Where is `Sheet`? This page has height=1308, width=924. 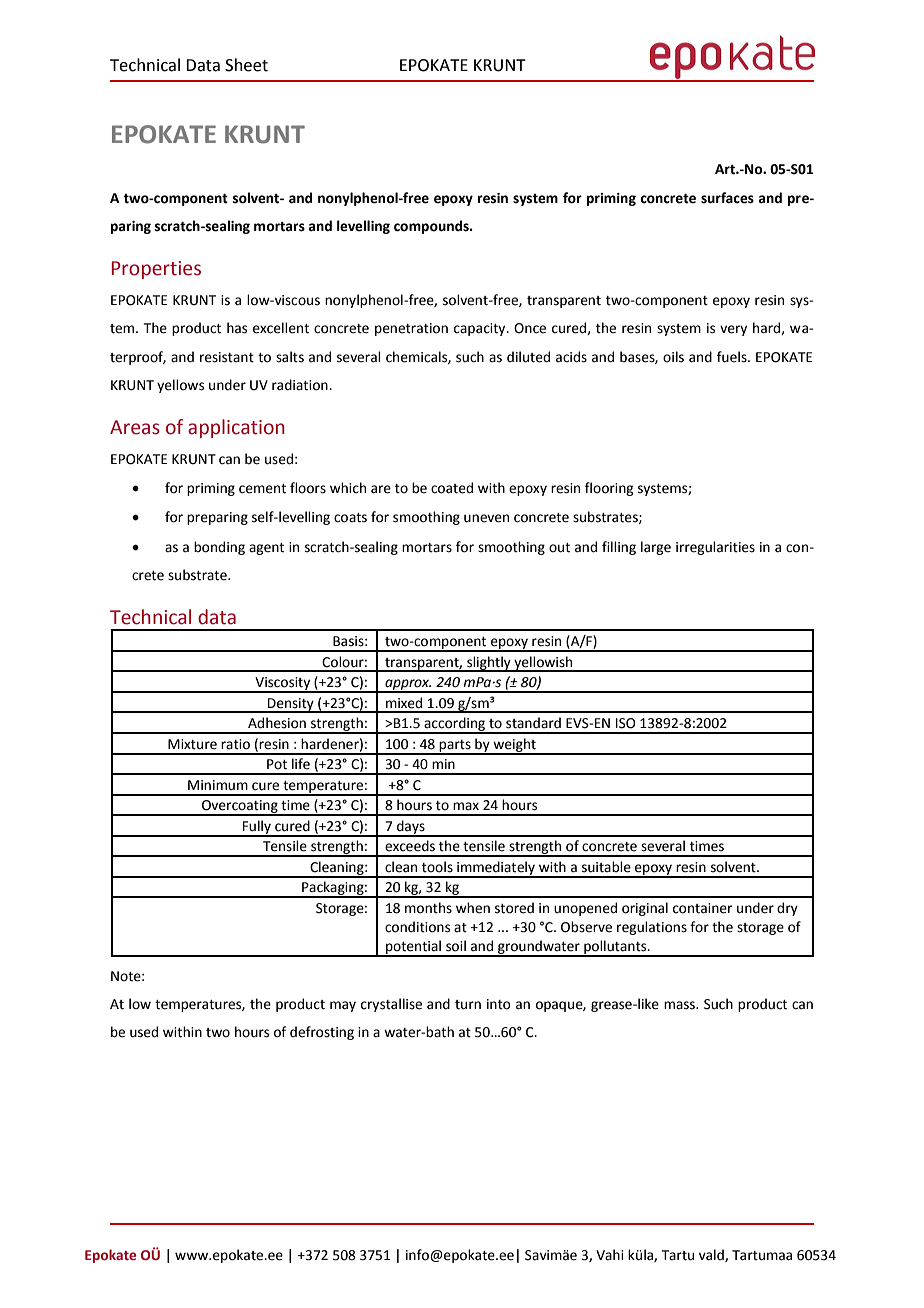
Sheet is located at coordinates (246, 65).
